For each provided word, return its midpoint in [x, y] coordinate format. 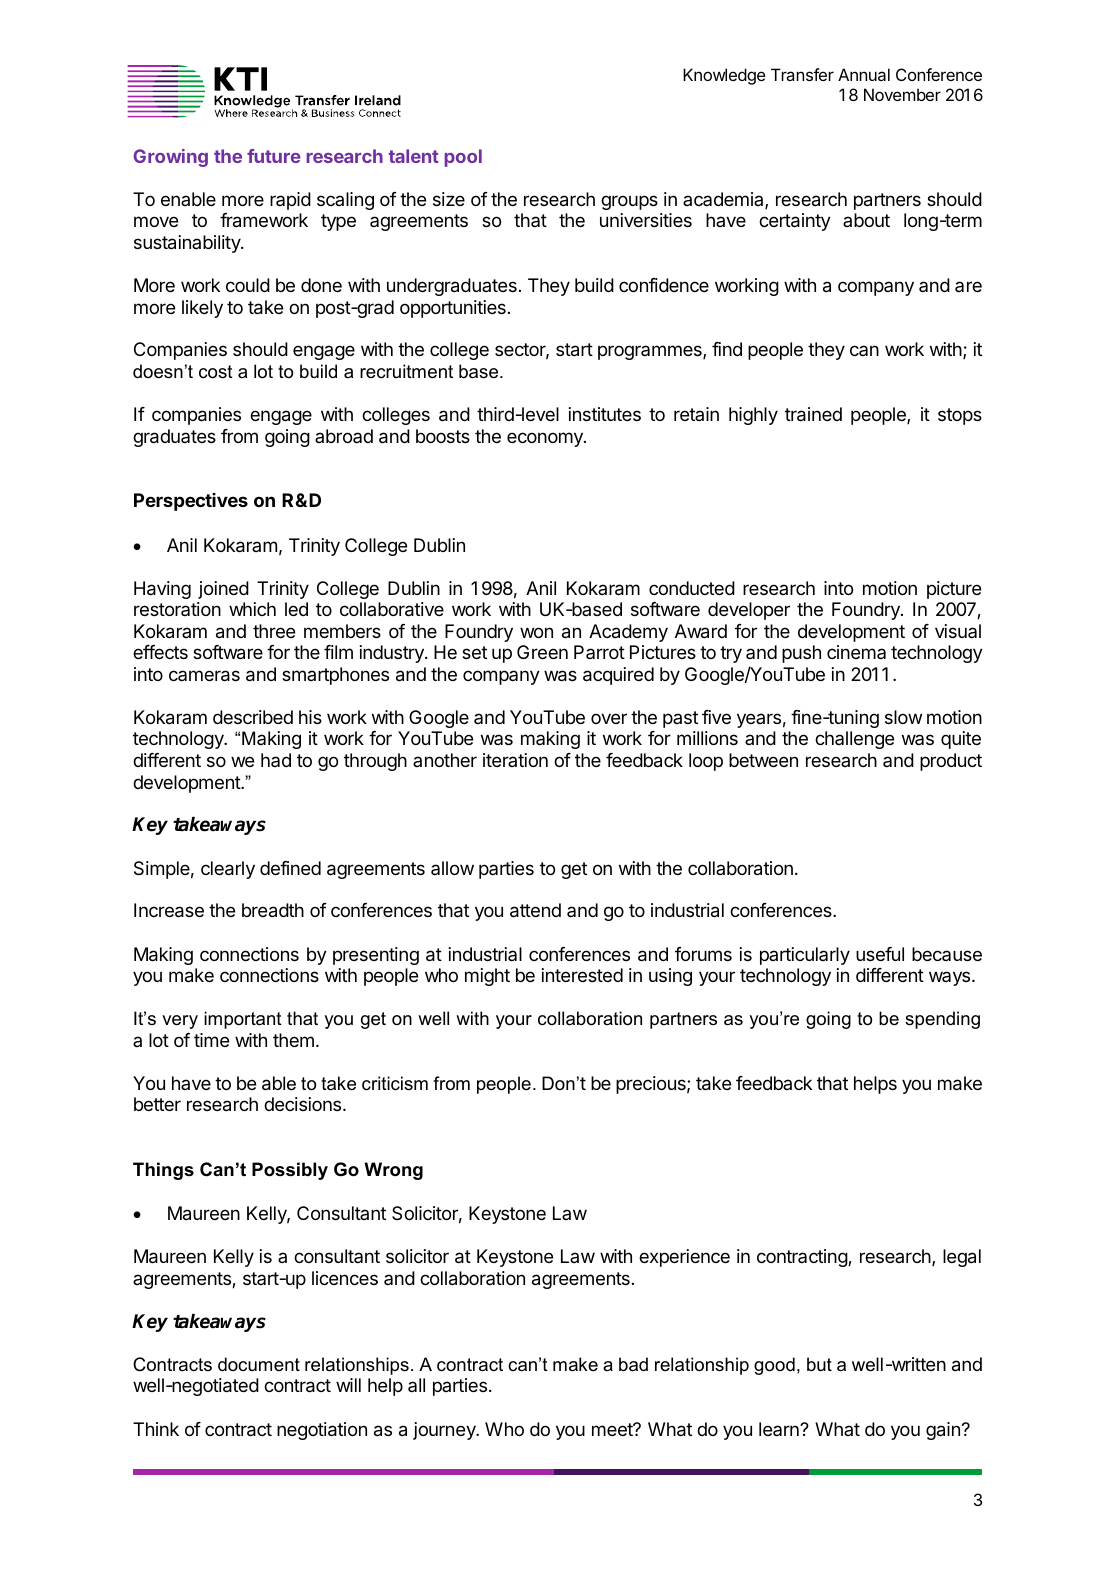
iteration [515, 760]
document [259, 1364]
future [274, 156]
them [293, 1040]
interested [582, 975]
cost [216, 372]
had [276, 760]
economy [546, 439]
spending [942, 1020]
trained [813, 414]
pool [463, 158]
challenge [854, 740]
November [902, 94]
